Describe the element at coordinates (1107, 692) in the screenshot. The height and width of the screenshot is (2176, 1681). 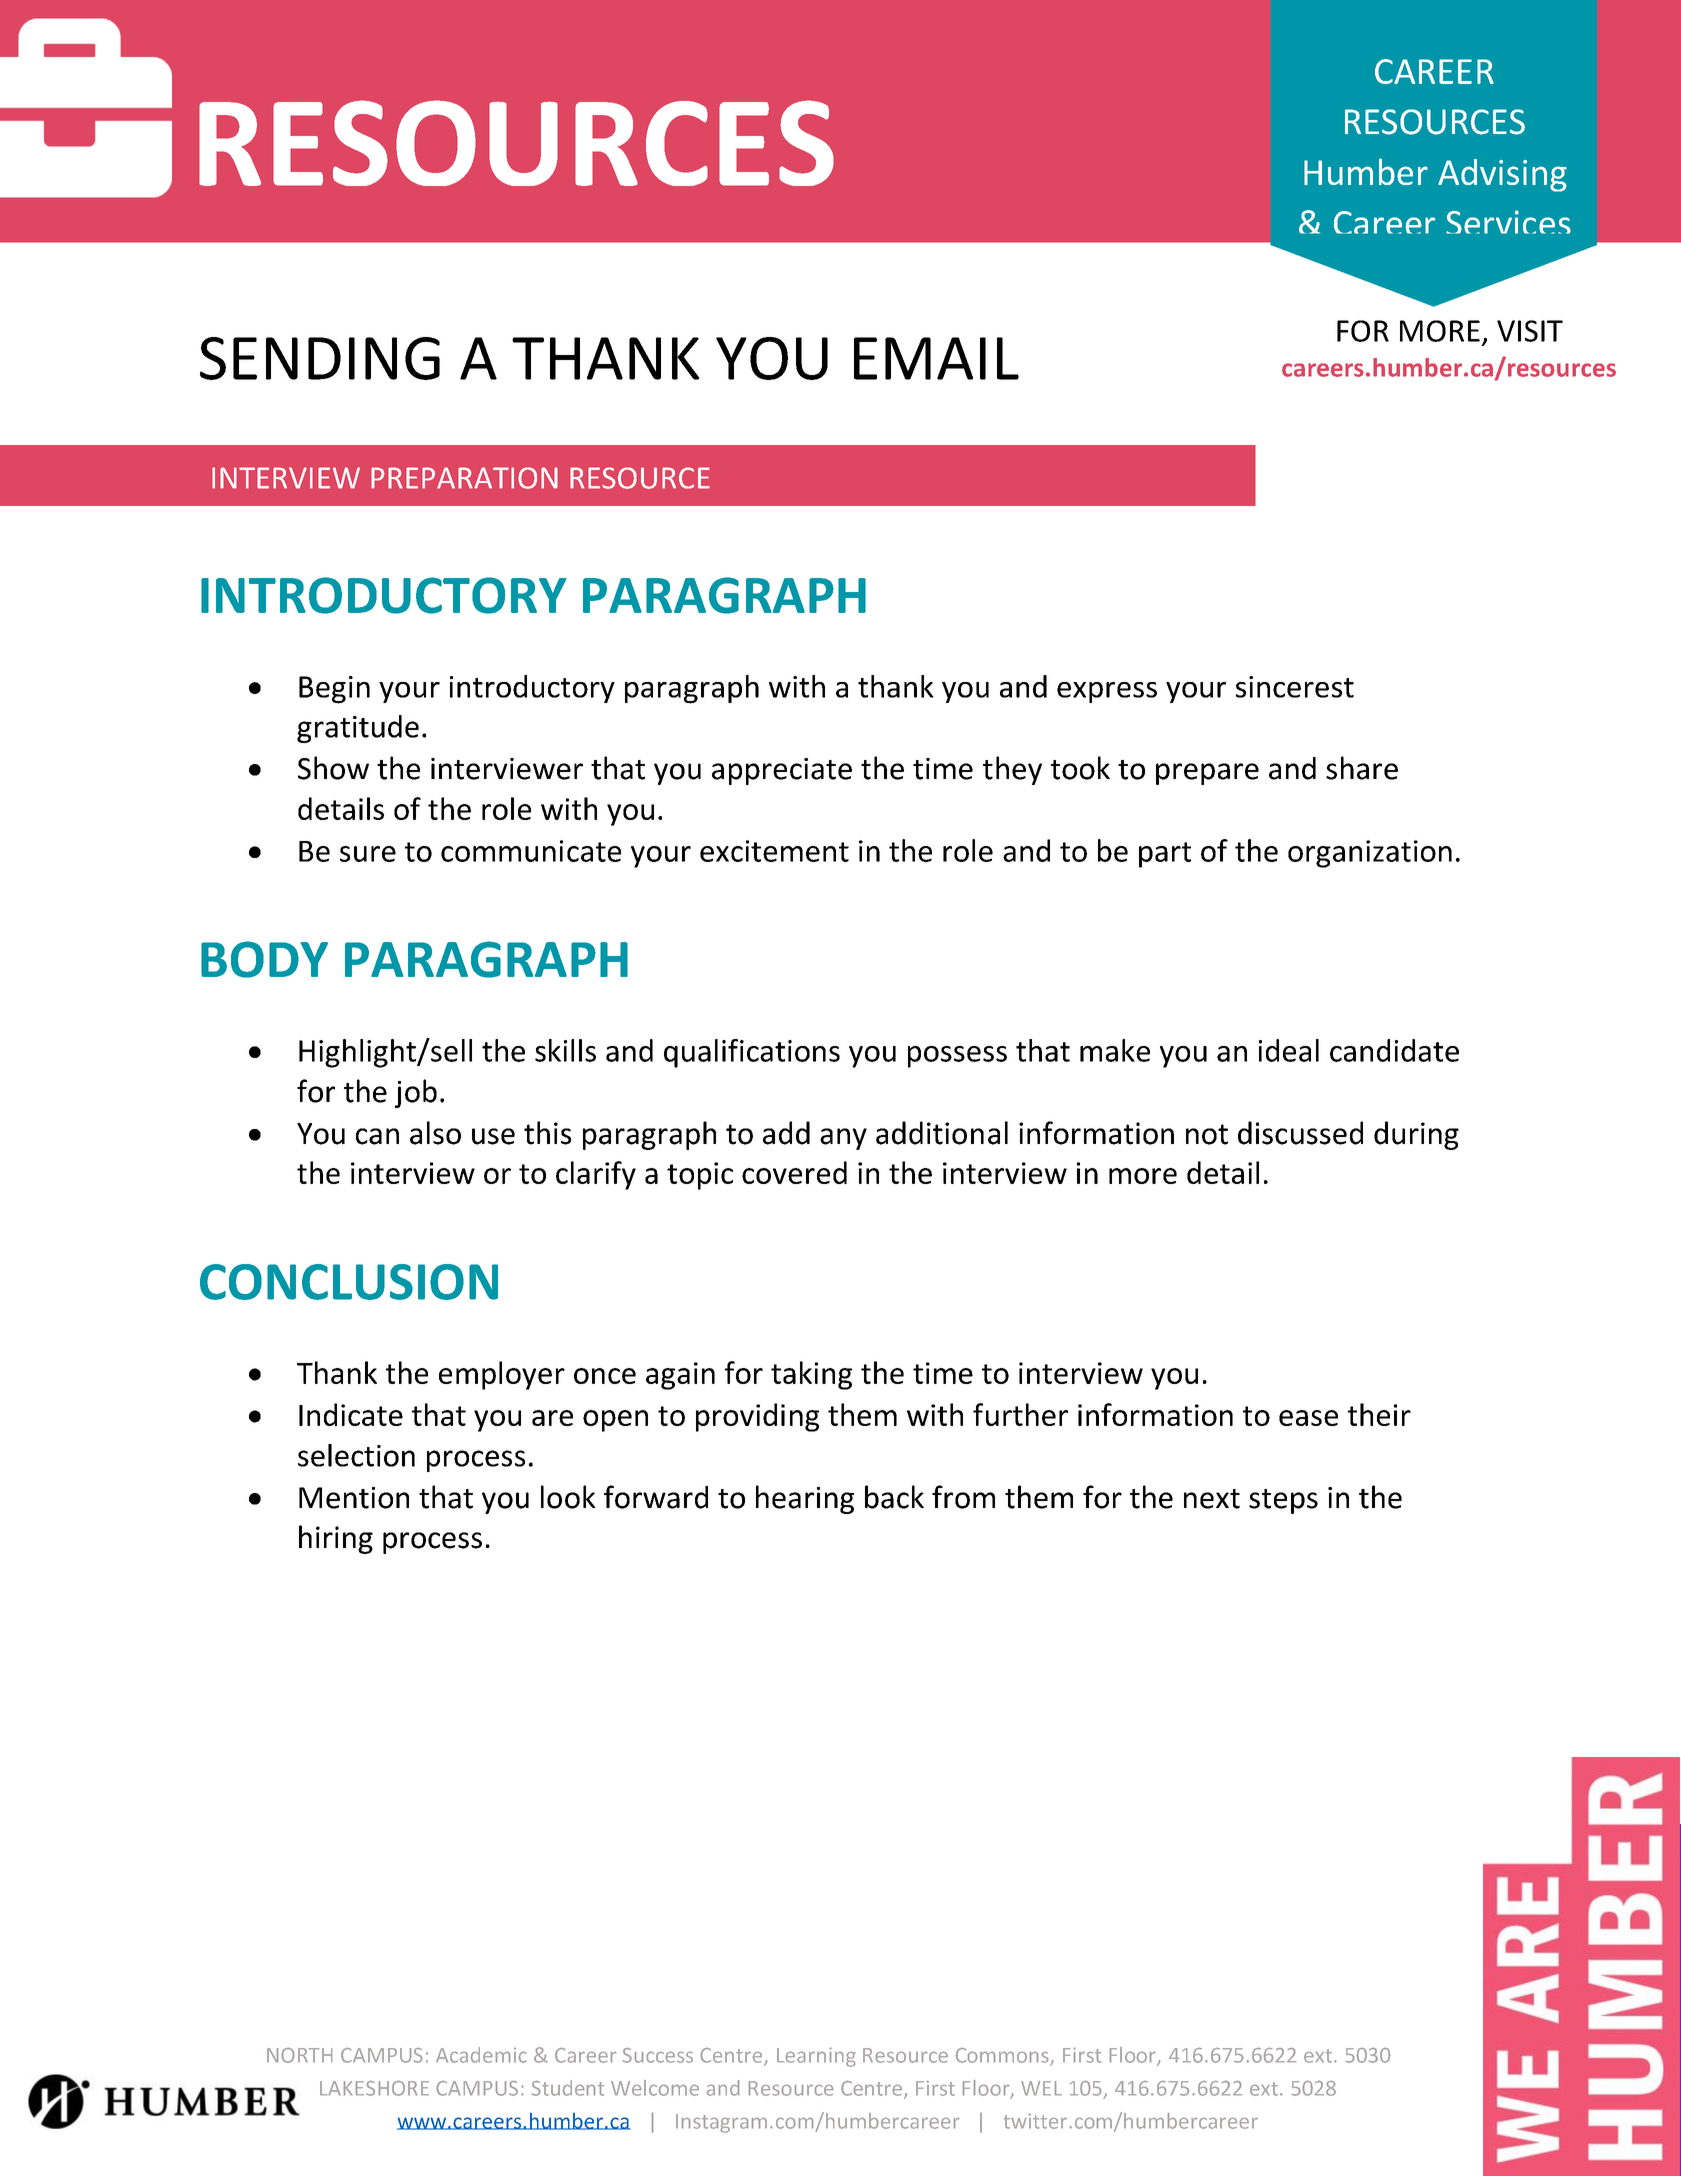
I see `express` at that location.
